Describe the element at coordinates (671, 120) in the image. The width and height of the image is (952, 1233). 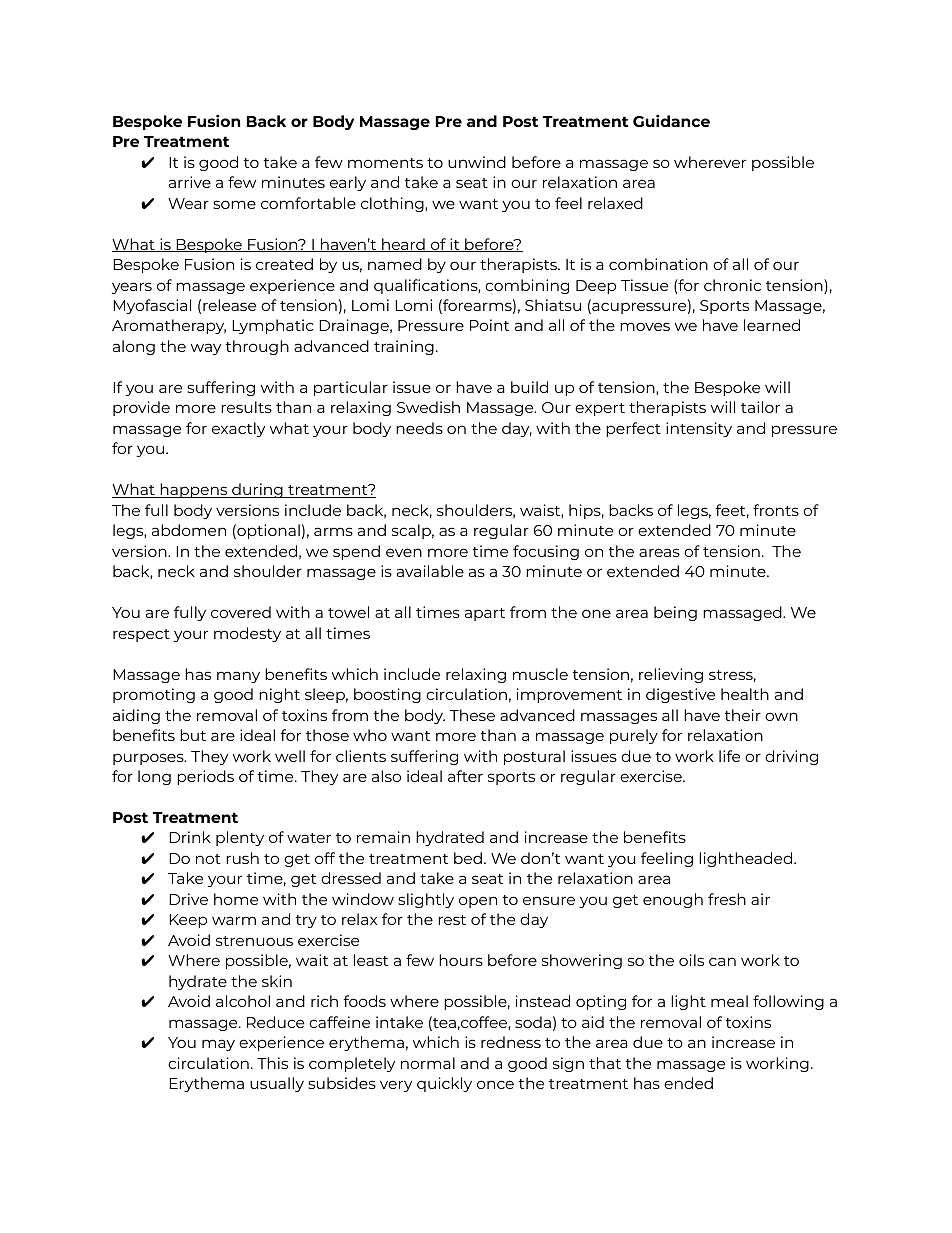
I see `Guidance` at that location.
